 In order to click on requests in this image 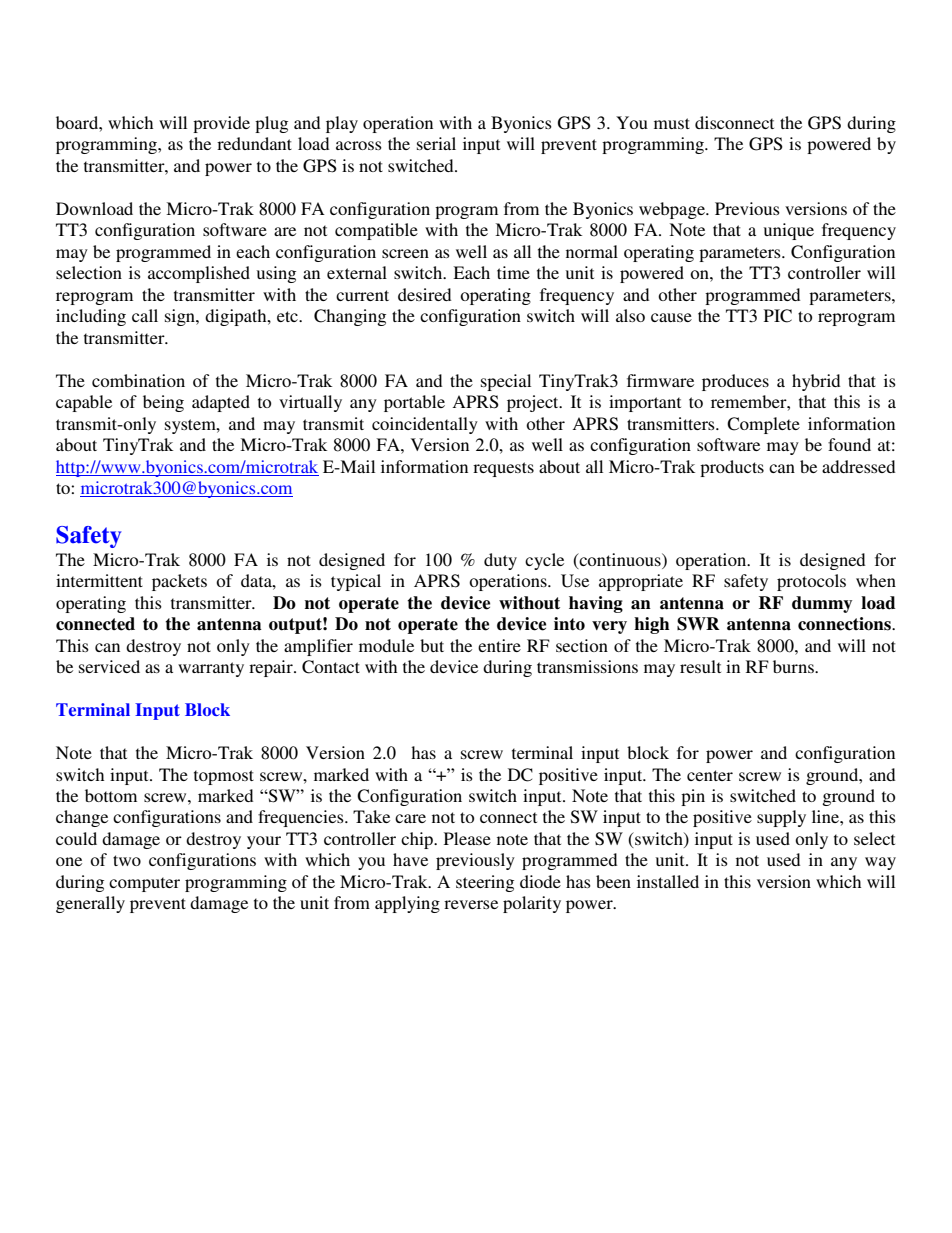, I will do `click(503, 469)`.
